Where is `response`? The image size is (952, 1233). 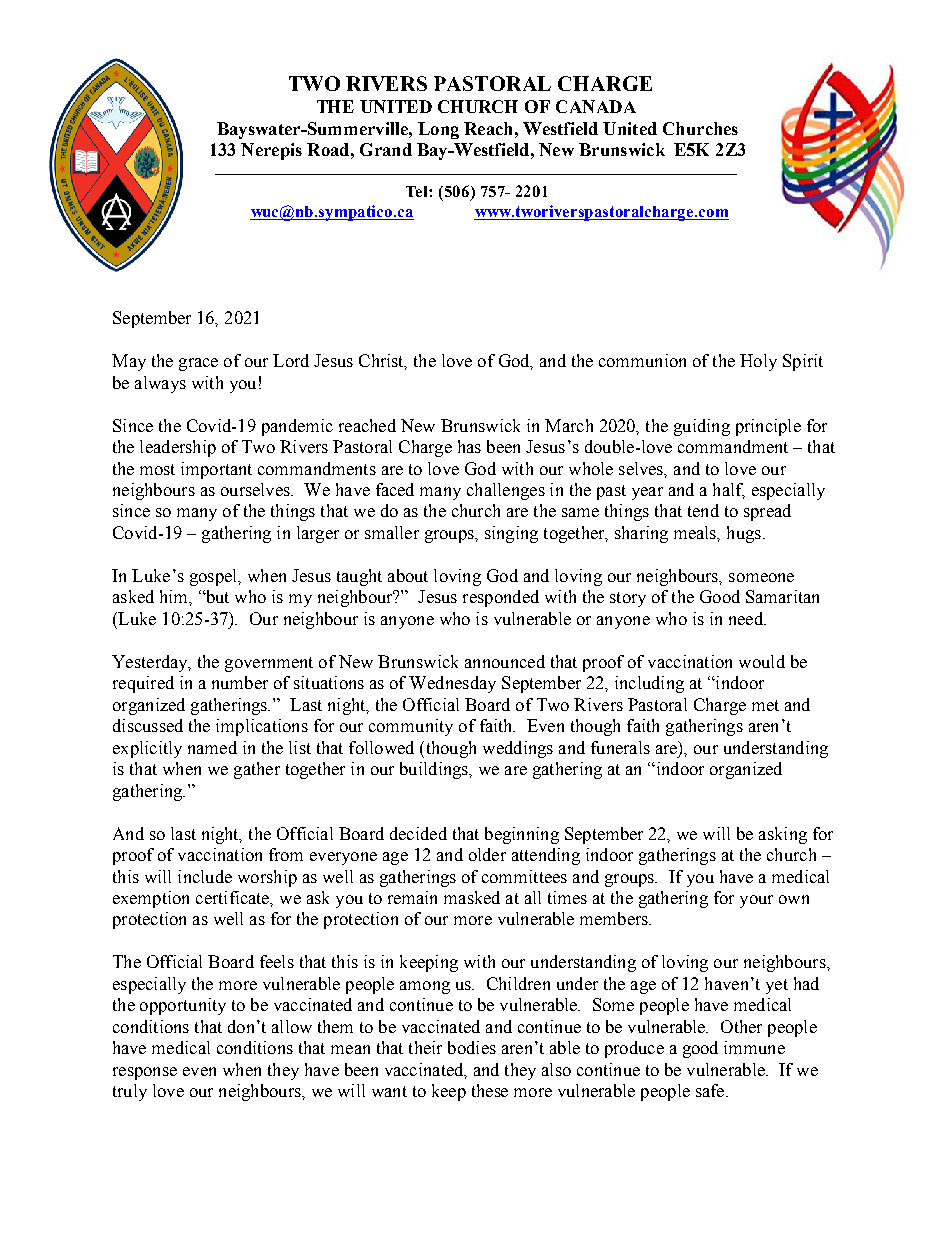 response is located at coordinates (145, 1073).
